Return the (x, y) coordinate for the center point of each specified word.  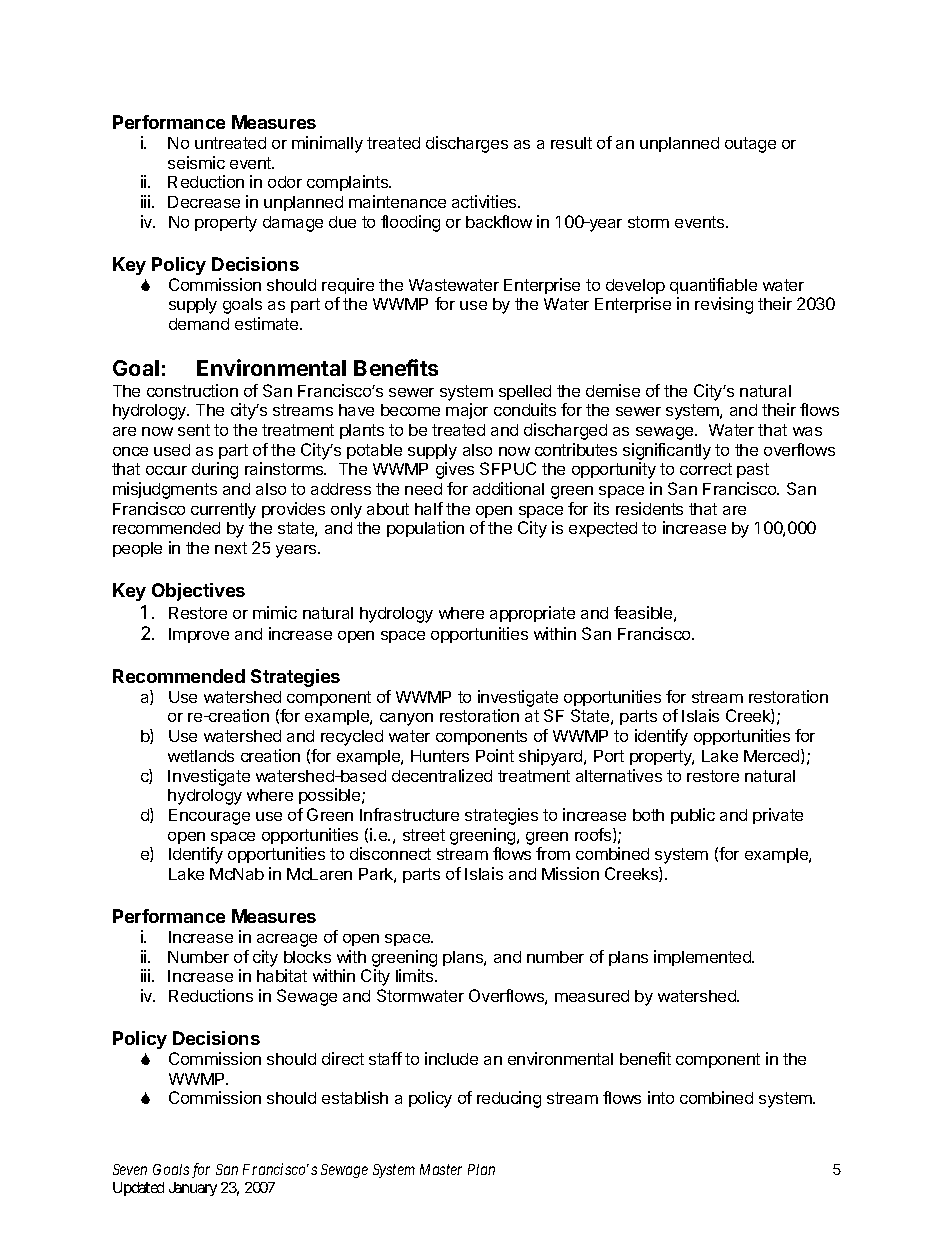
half (429, 508)
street (424, 835)
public (693, 816)
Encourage (209, 817)
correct (706, 469)
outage (750, 145)
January (193, 1189)
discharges (467, 144)
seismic (196, 162)
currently (223, 511)
